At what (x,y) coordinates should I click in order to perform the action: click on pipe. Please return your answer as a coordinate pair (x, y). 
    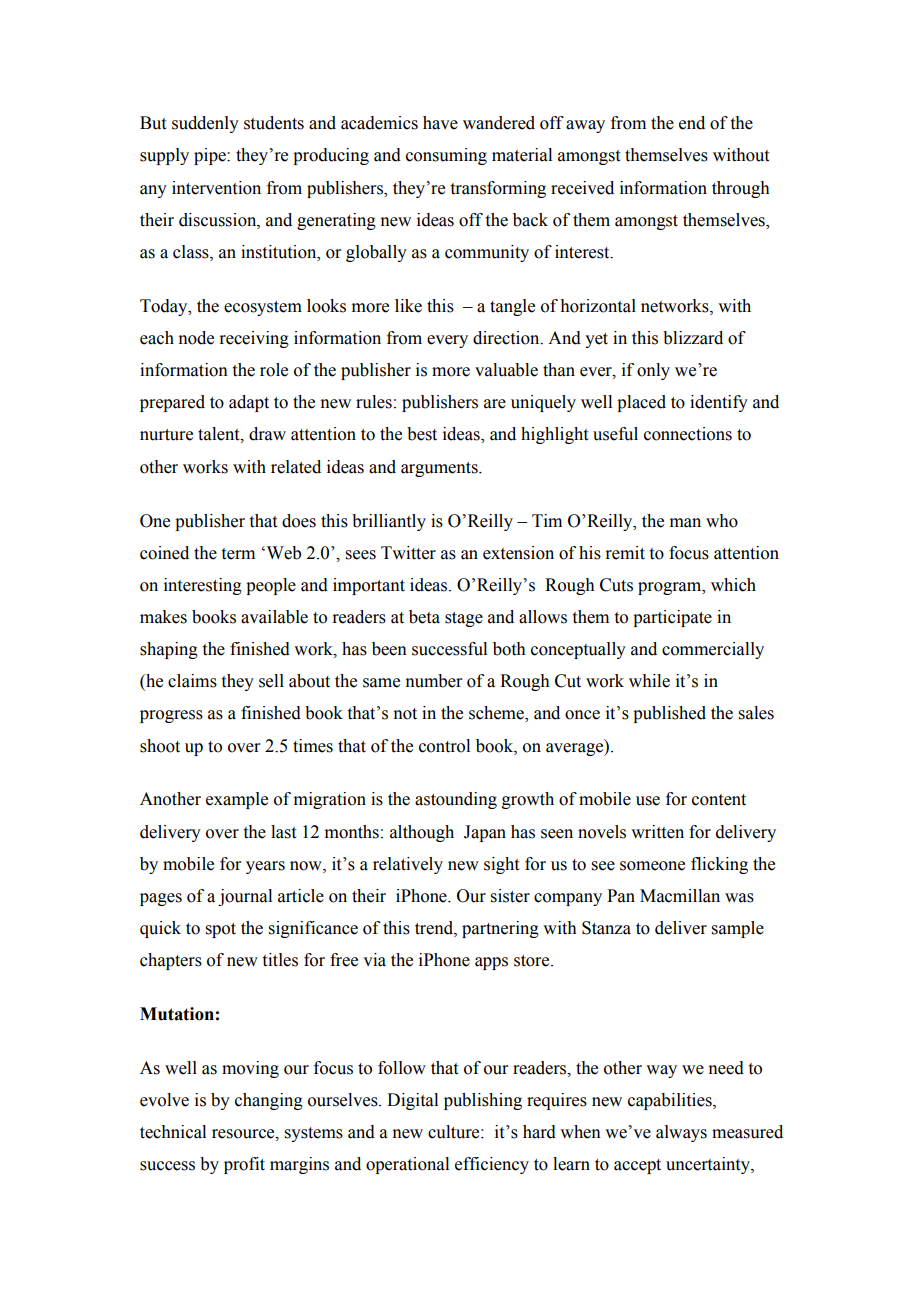
    Looking at the image, I should click on (211, 156).
